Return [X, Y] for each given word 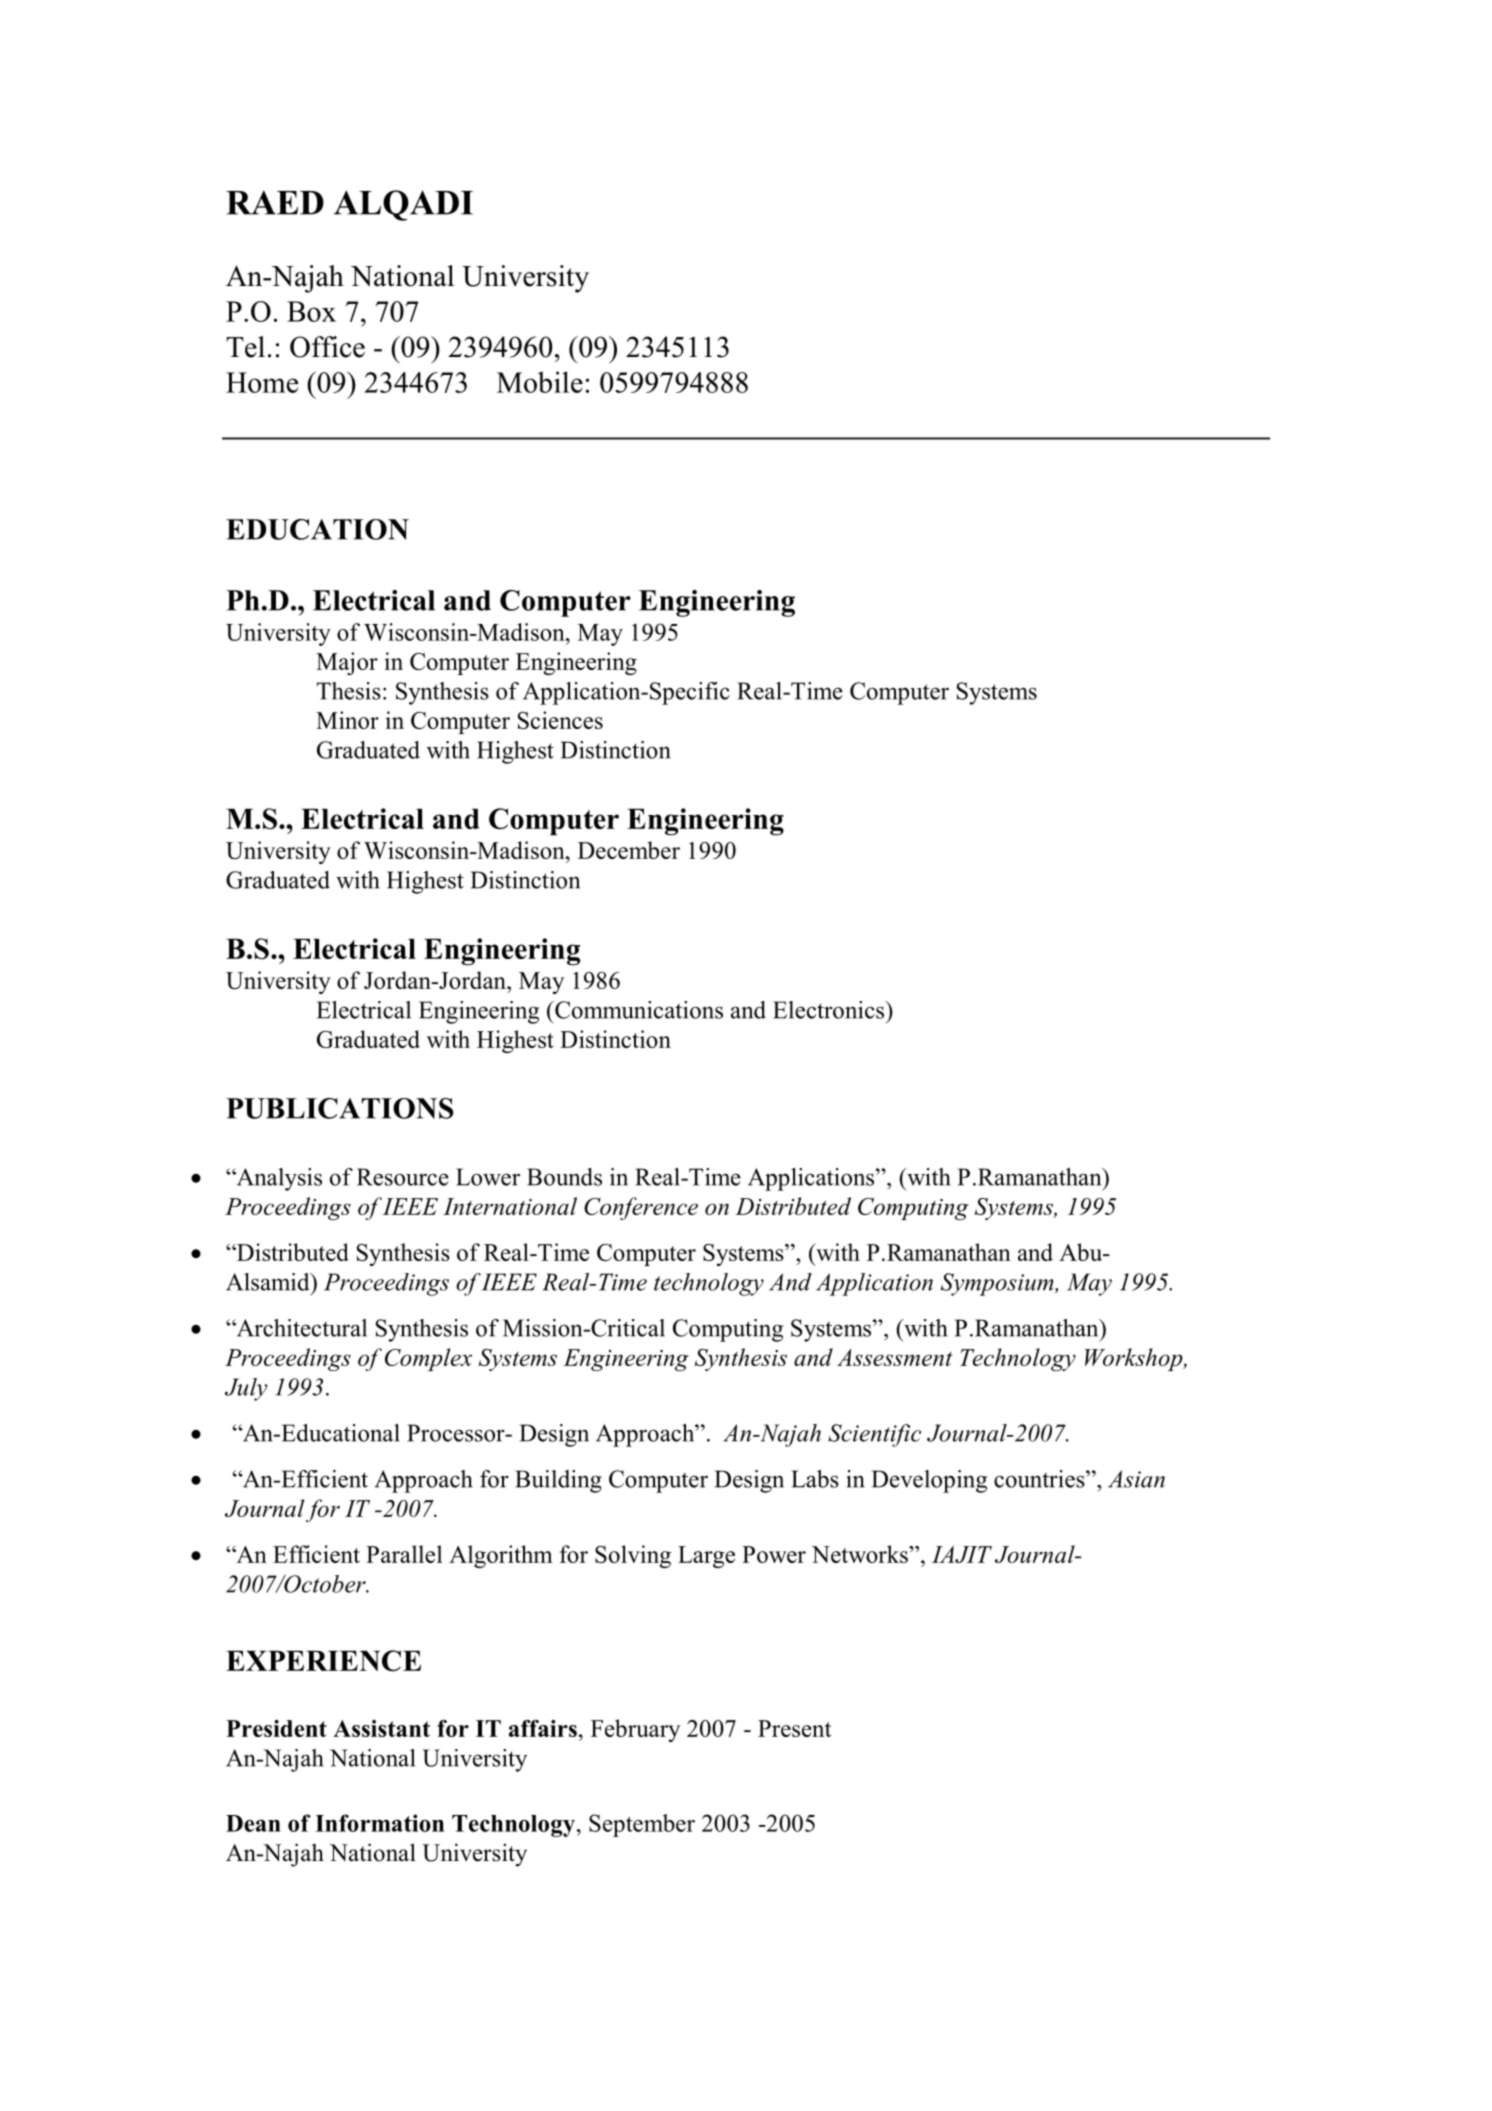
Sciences [560, 720]
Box [311, 311]
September [642, 1825]
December [629, 850]
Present [794, 1728]
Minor [347, 720]
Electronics [830, 1010]
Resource [403, 1177]
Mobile [540, 382]
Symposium [998, 1284]
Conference [641, 1208]
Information [379, 1823]
